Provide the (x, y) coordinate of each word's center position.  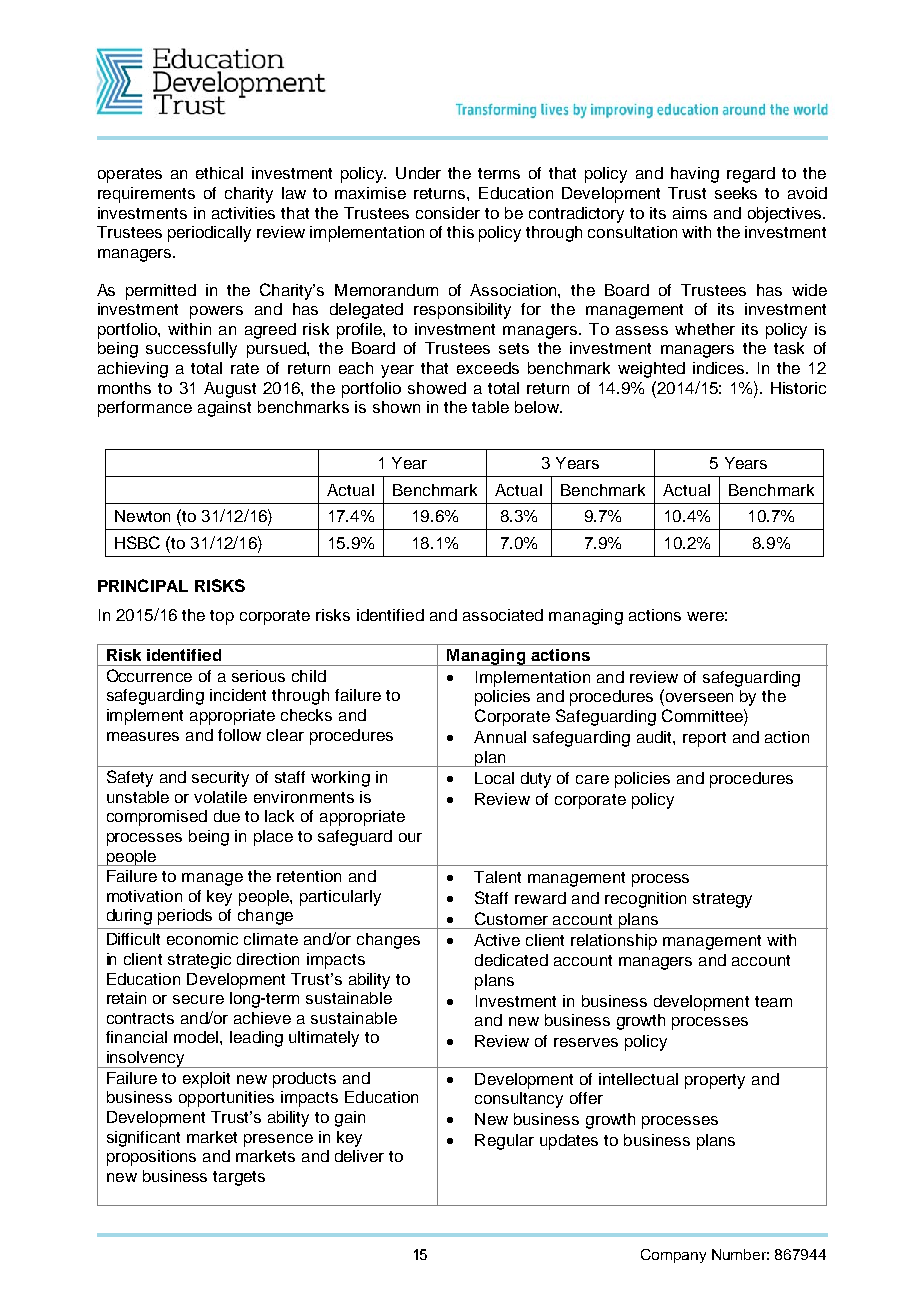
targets (239, 1178)
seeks (736, 193)
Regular (504, 1142)
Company (673, 1256)
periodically (209, 234)
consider (448, 213)
